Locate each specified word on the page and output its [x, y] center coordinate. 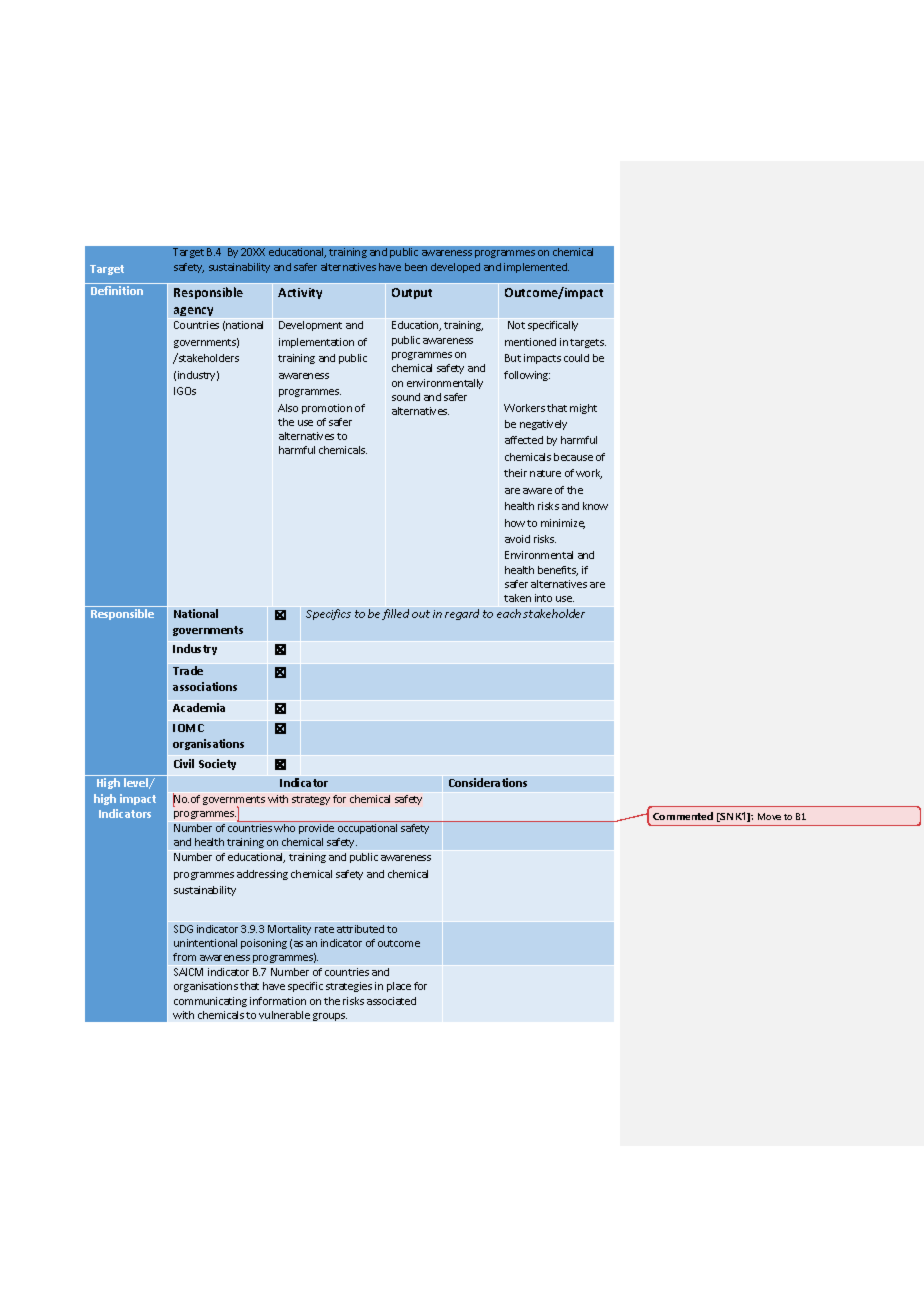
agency [193, 311]
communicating [210, 1002]
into [543, 598]
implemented [536, 268]
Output [412, 293]
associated [391, 1001]
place [399, 987]
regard [462, 614]
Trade [188, 670]
